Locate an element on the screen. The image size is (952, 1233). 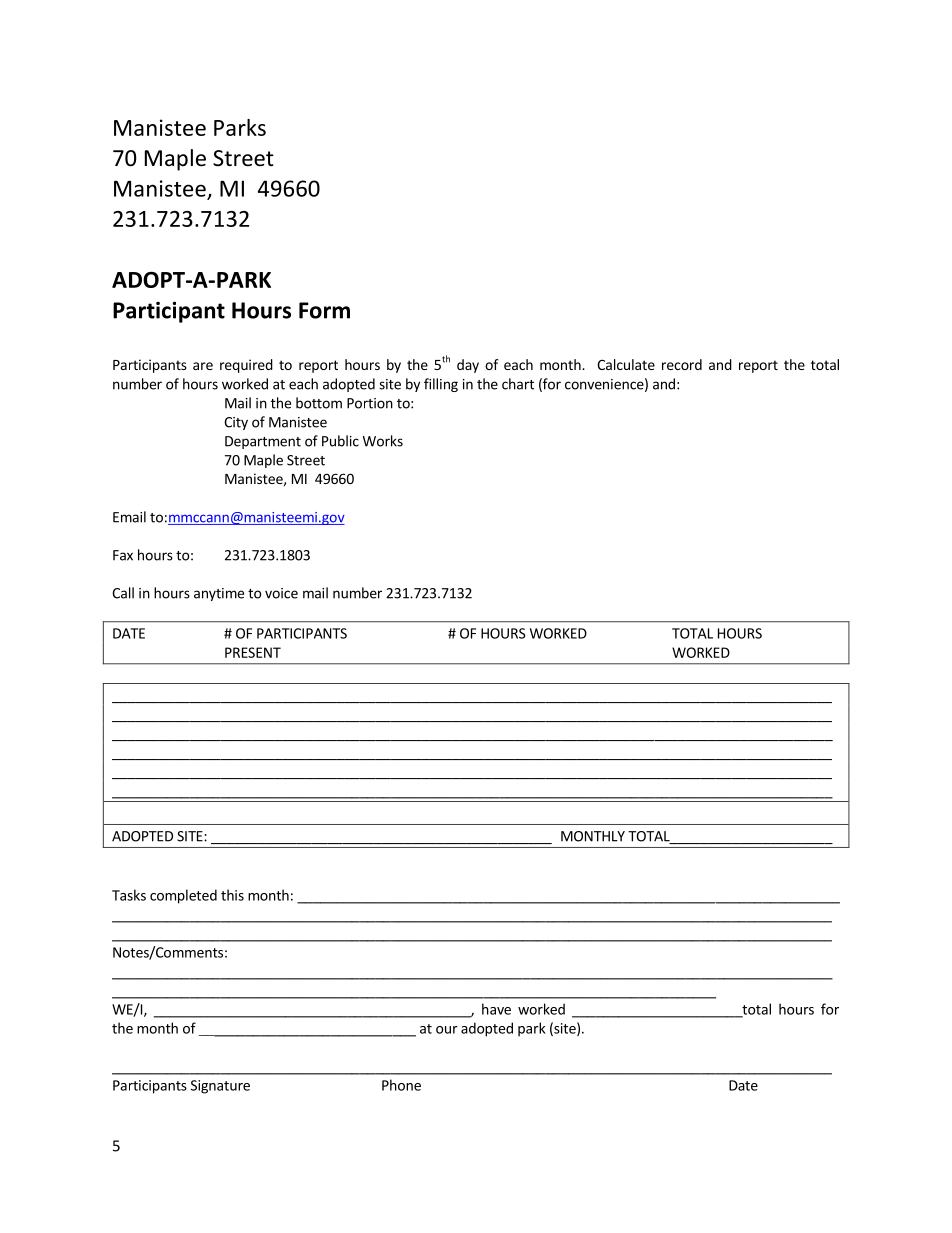
Phone is located at coordinates (401, 1085).
